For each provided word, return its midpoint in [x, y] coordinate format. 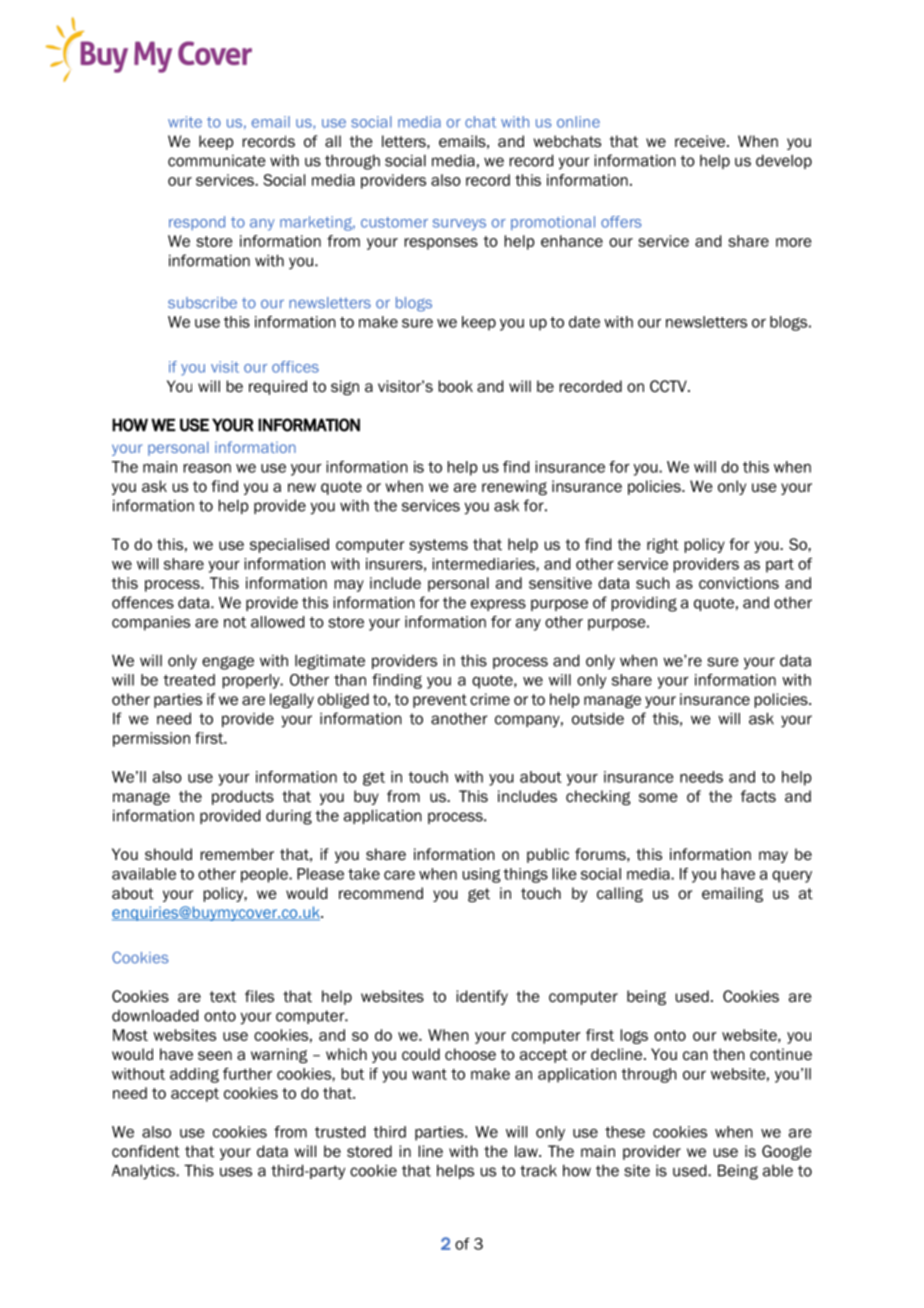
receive [701, 141]
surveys [459, 225]
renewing [514, 487]
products [243, 797]
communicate [217, 161]
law [527, 1151]
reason [207, 468]
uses [236, 1172]
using [482, 875]
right [663, 545]
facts [758, 796]
